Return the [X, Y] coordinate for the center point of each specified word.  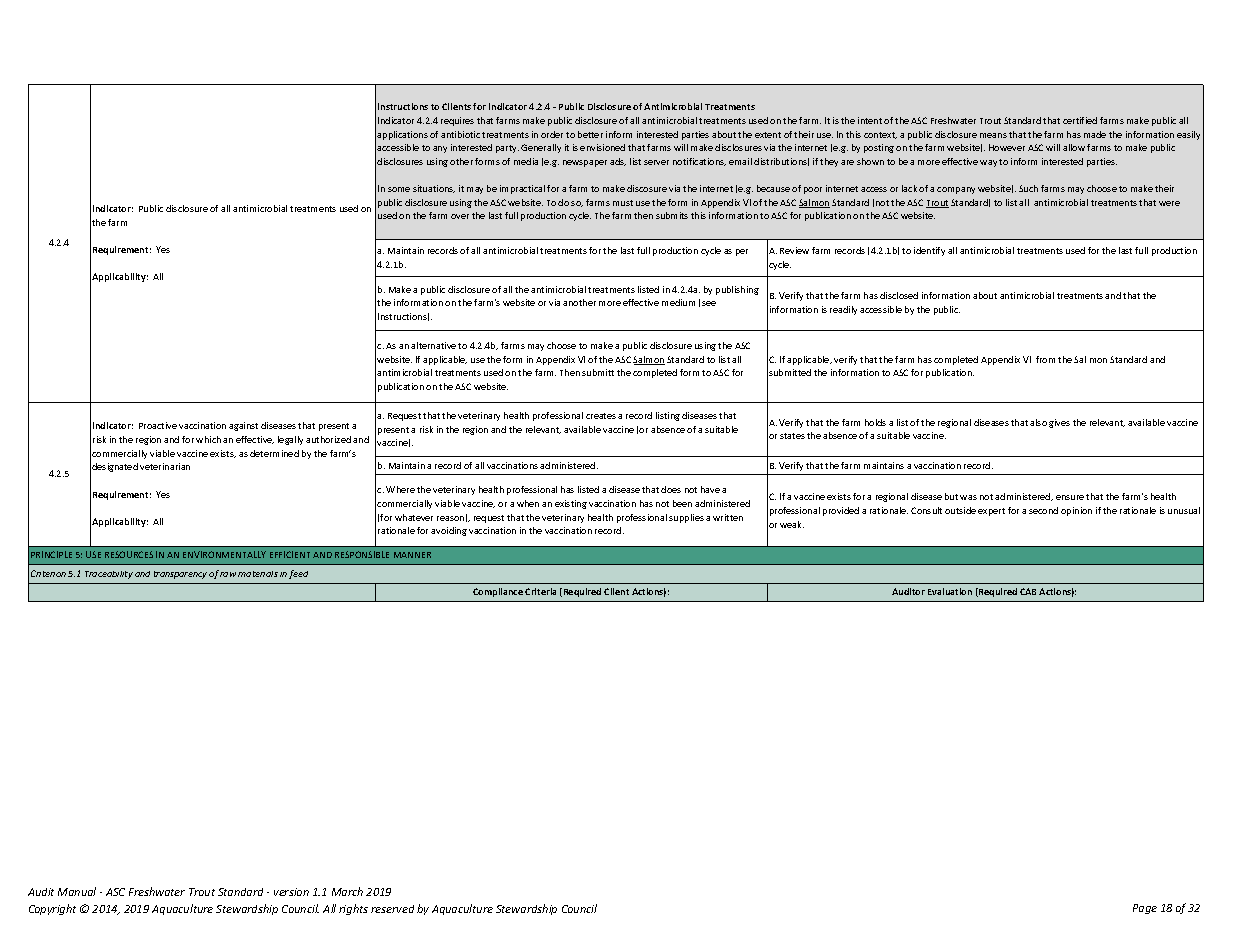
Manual [77, 891]
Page [1145, 909]
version [291, 892]
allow [1074, 147]
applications [402, 135]
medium [678, 302]
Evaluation [950, 591]
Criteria [540, 591]
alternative [433, 345]
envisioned [602, 147]
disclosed [899, 295]
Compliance [498, 592]
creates [601, 416]
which [208, 439]
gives [1059, 423]
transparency [180, 575]
